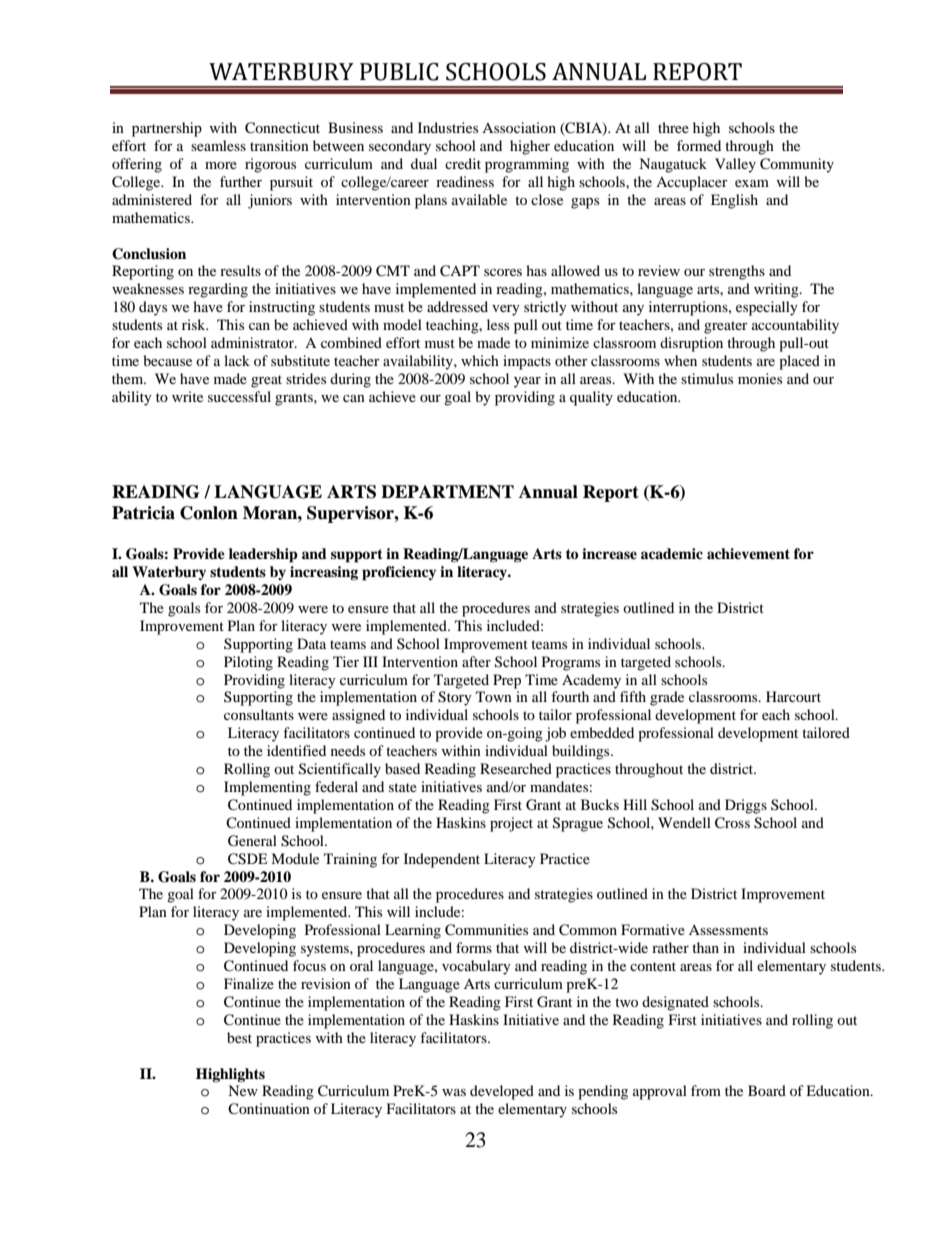  Describe the element at coordinates (167, 129) in the screenshot. I see `partnership` at that location.
